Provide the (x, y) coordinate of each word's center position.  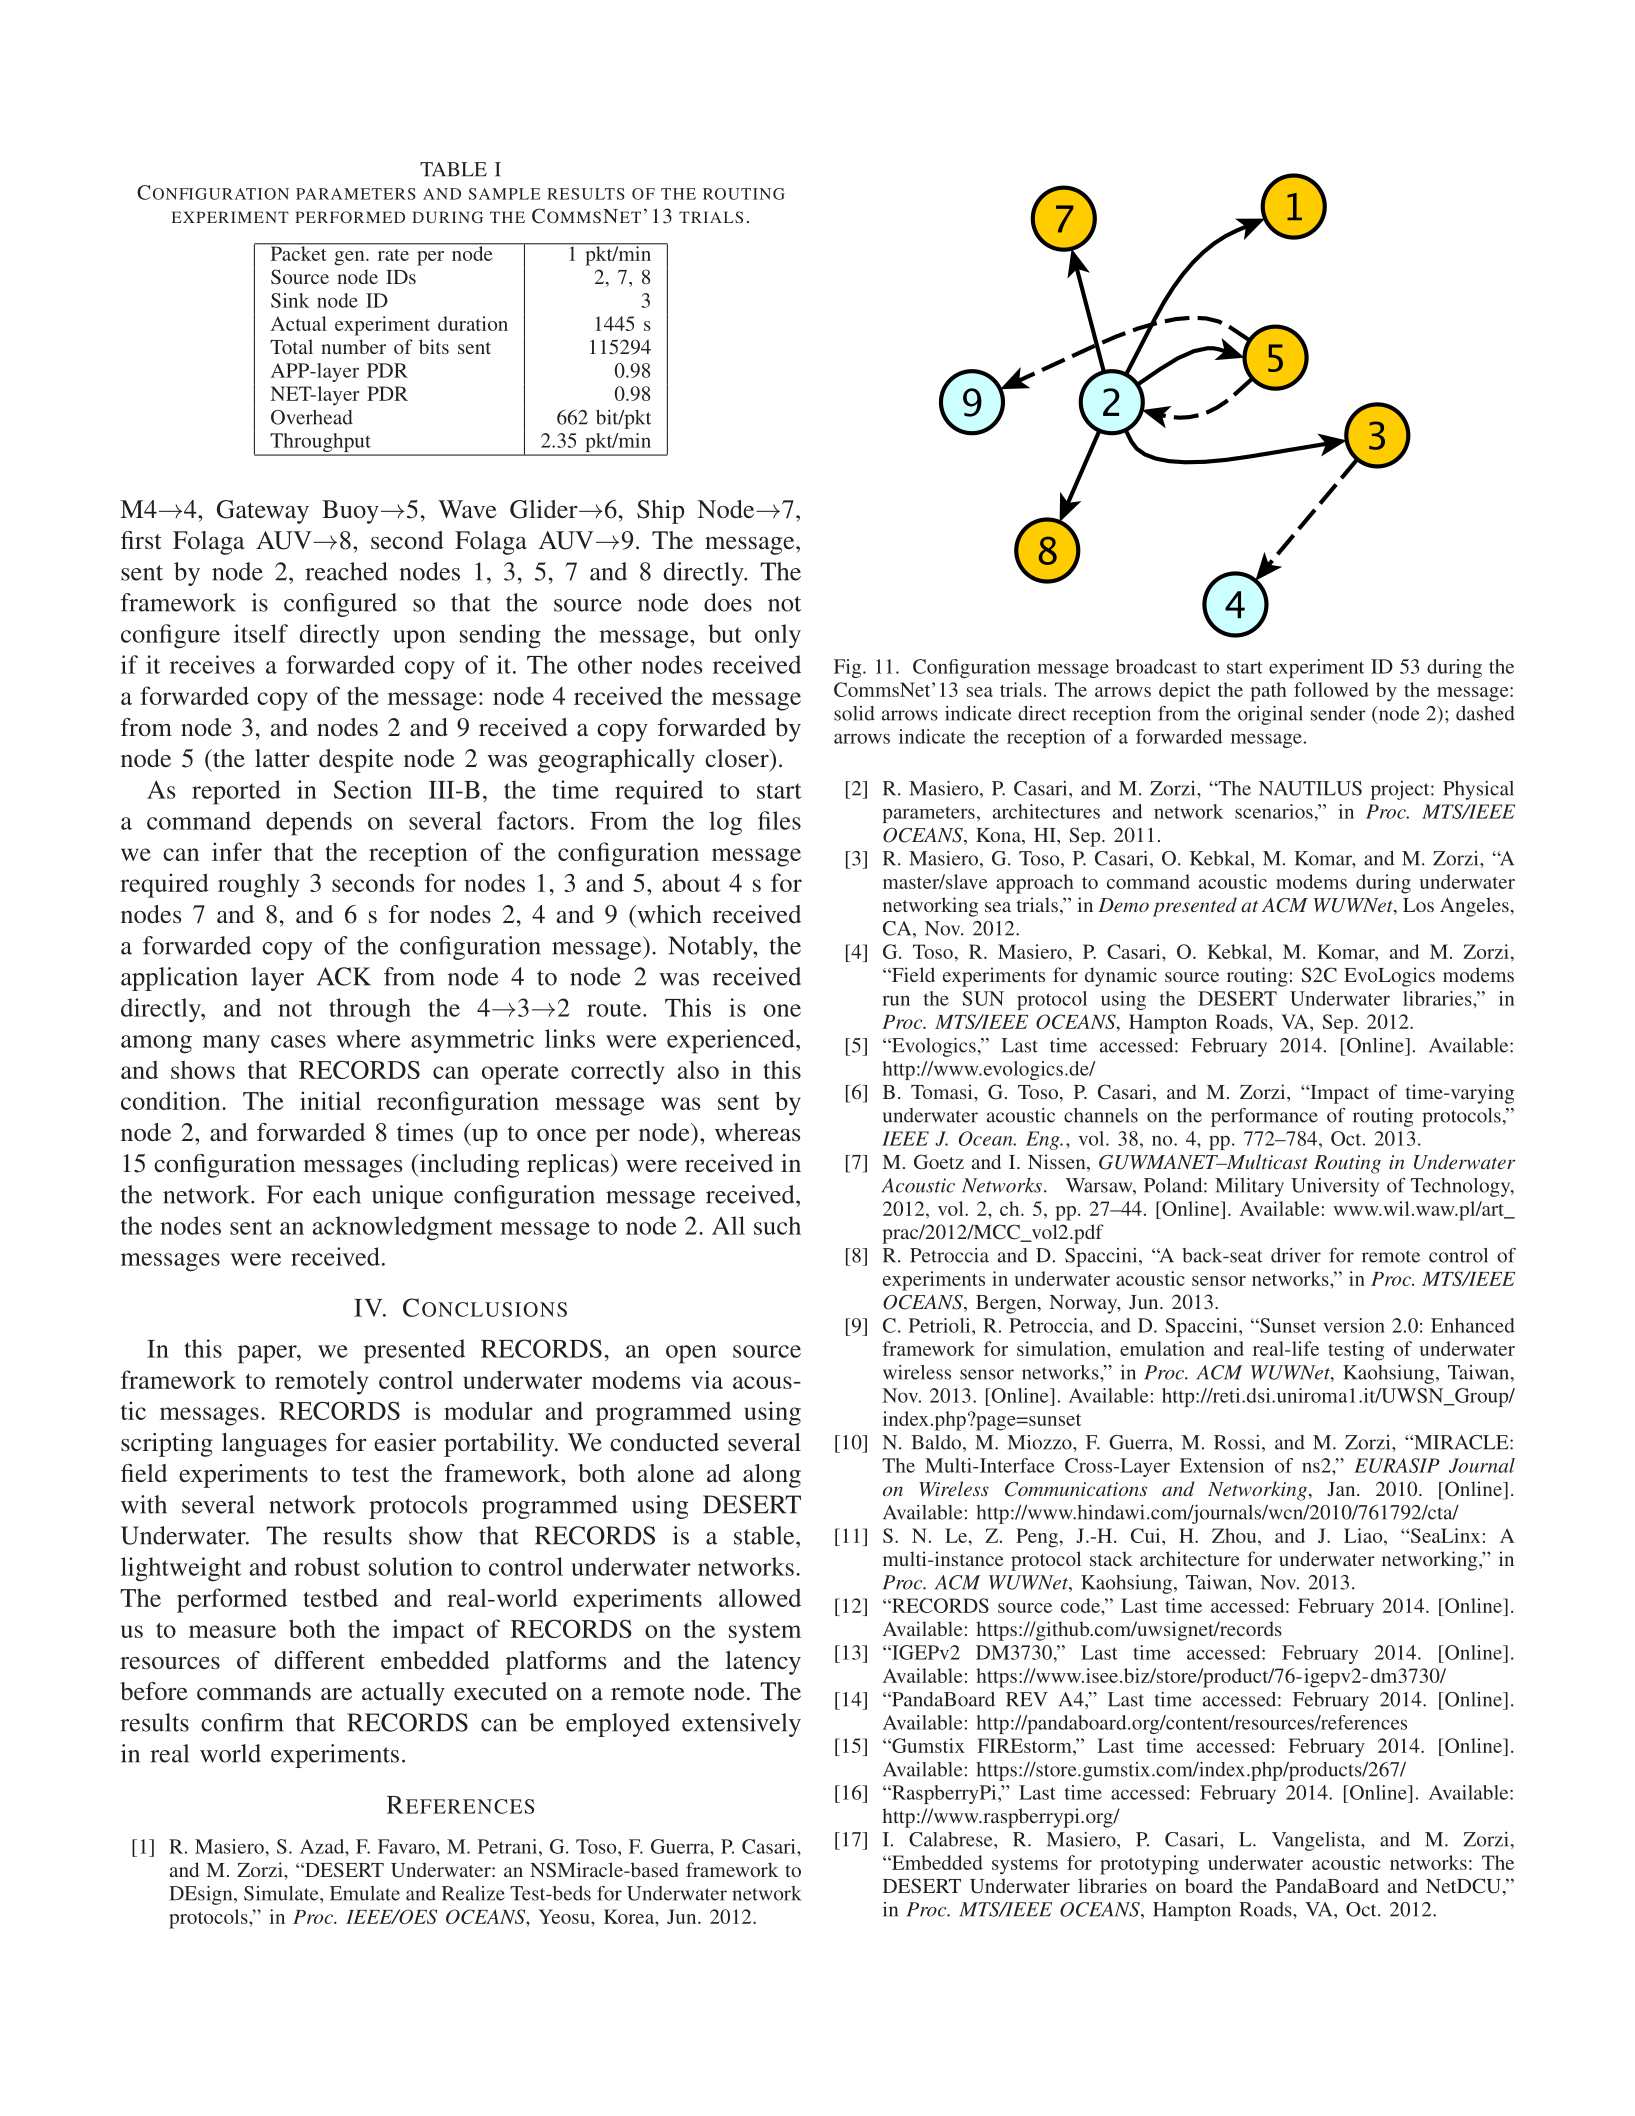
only (778, 636)
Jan (1342, 1489)
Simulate (282, 1893)
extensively (741, 1725)
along (772, 1476)
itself (261, 633)
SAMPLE (504, 194)
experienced (732, 1041)
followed (1331, 689)
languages (274, 1445)
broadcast (1156, 666)
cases (298, 1041)
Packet (298, 252)
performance (1264, 1117)
